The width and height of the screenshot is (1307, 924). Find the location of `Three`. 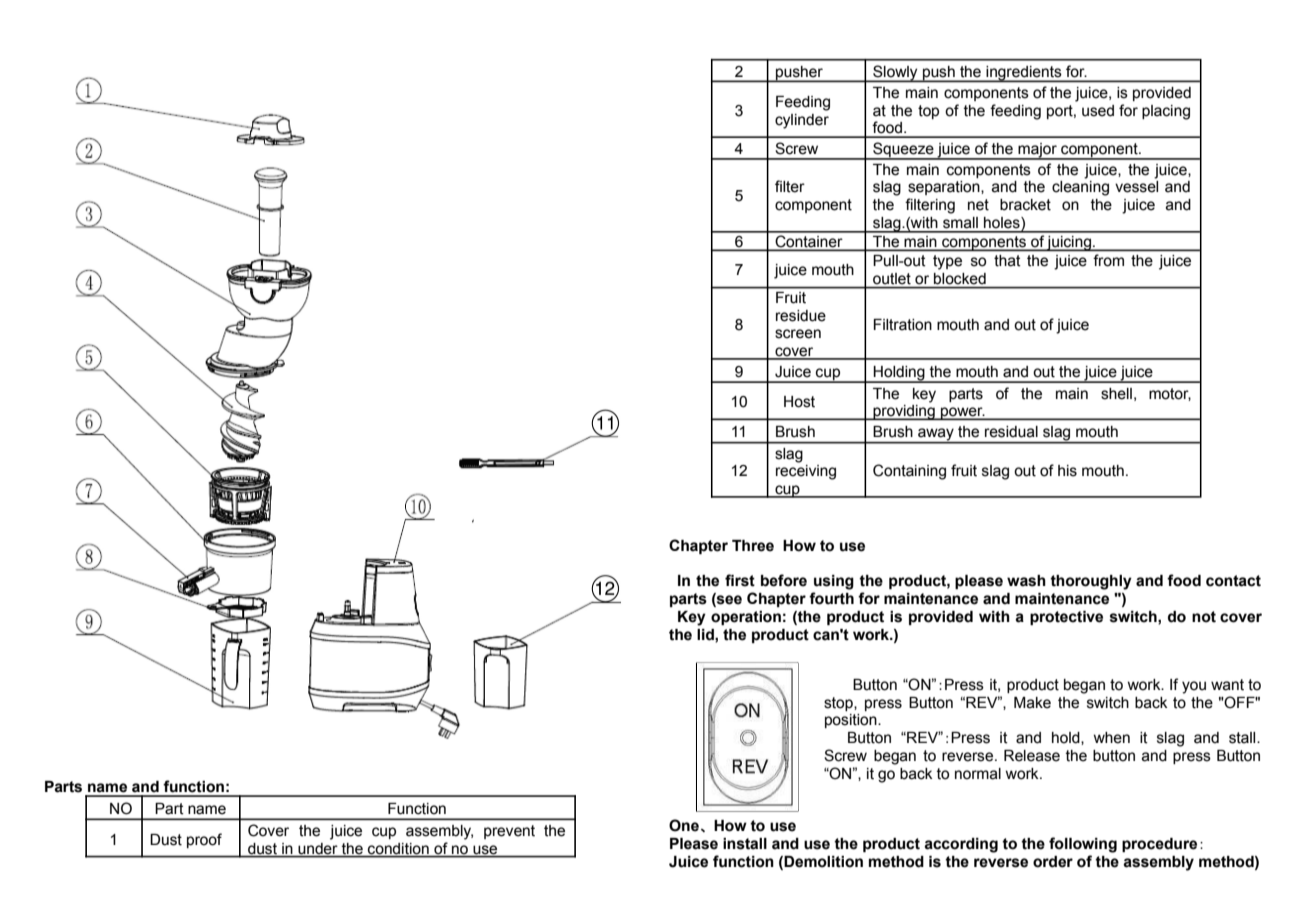

Three is located at coordinates (753, 546).
